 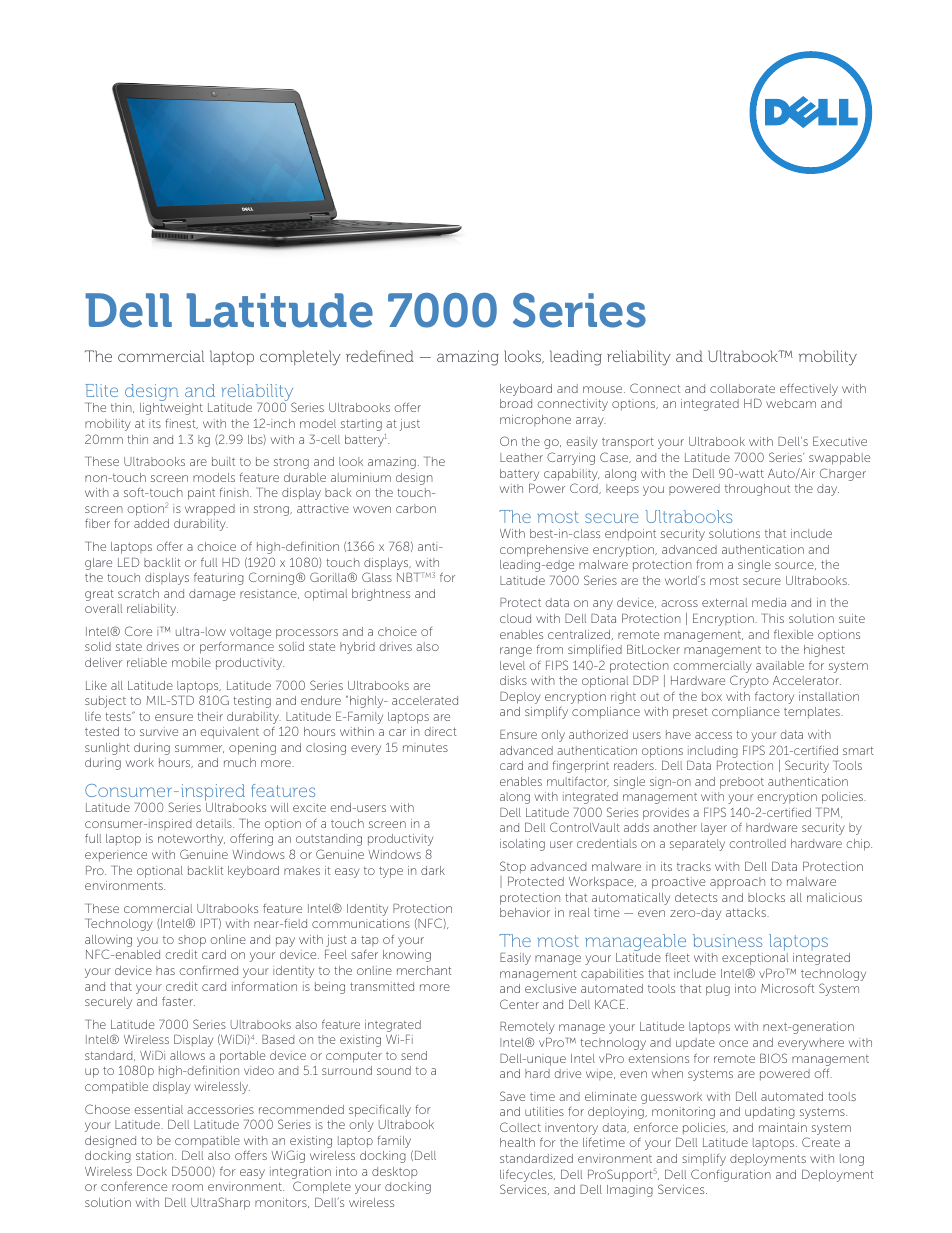 I want to click on room, so click(x=187, y=1187).
